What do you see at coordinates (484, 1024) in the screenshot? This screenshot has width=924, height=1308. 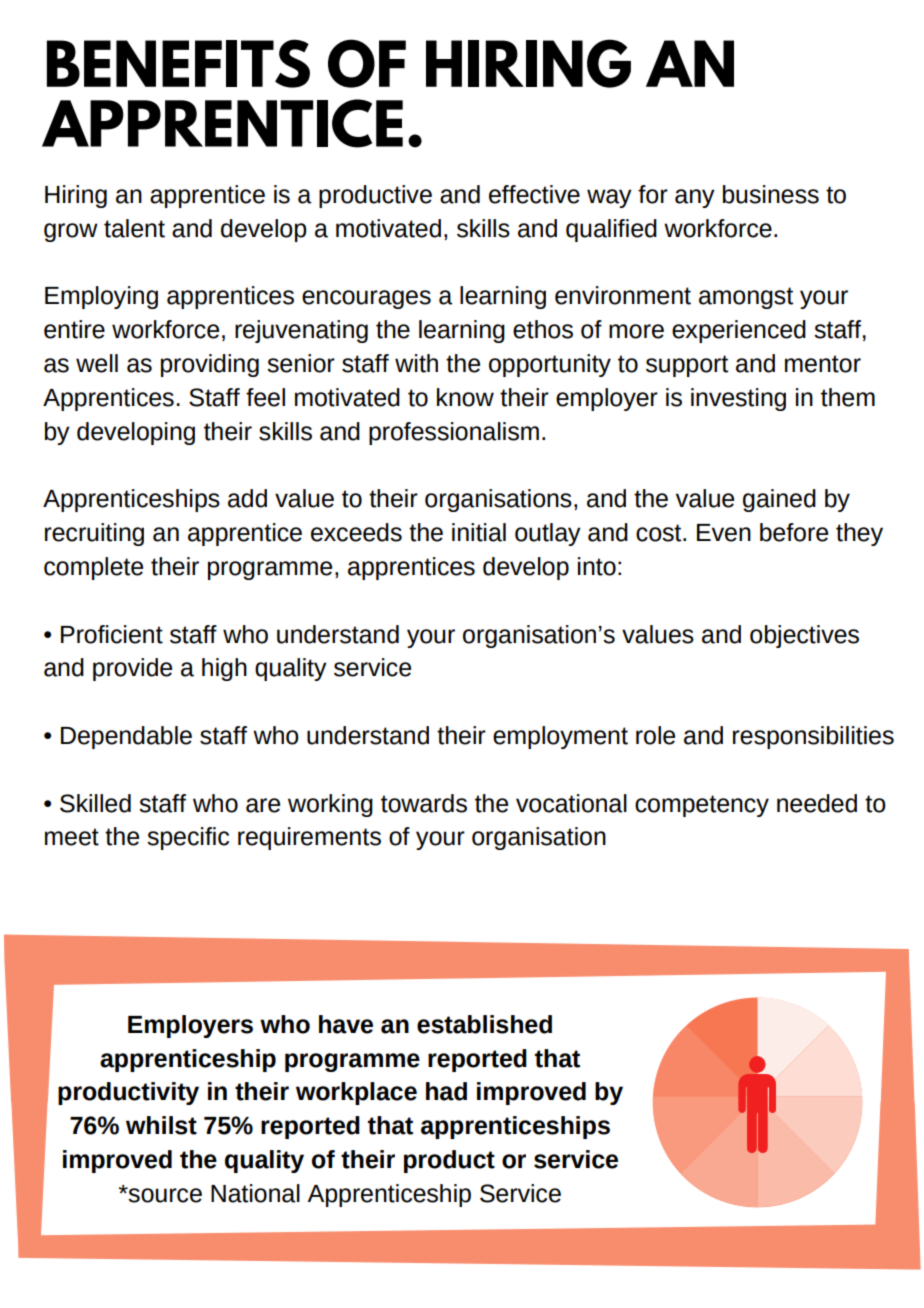 I see `established` at bounding box center [484, 1024].
